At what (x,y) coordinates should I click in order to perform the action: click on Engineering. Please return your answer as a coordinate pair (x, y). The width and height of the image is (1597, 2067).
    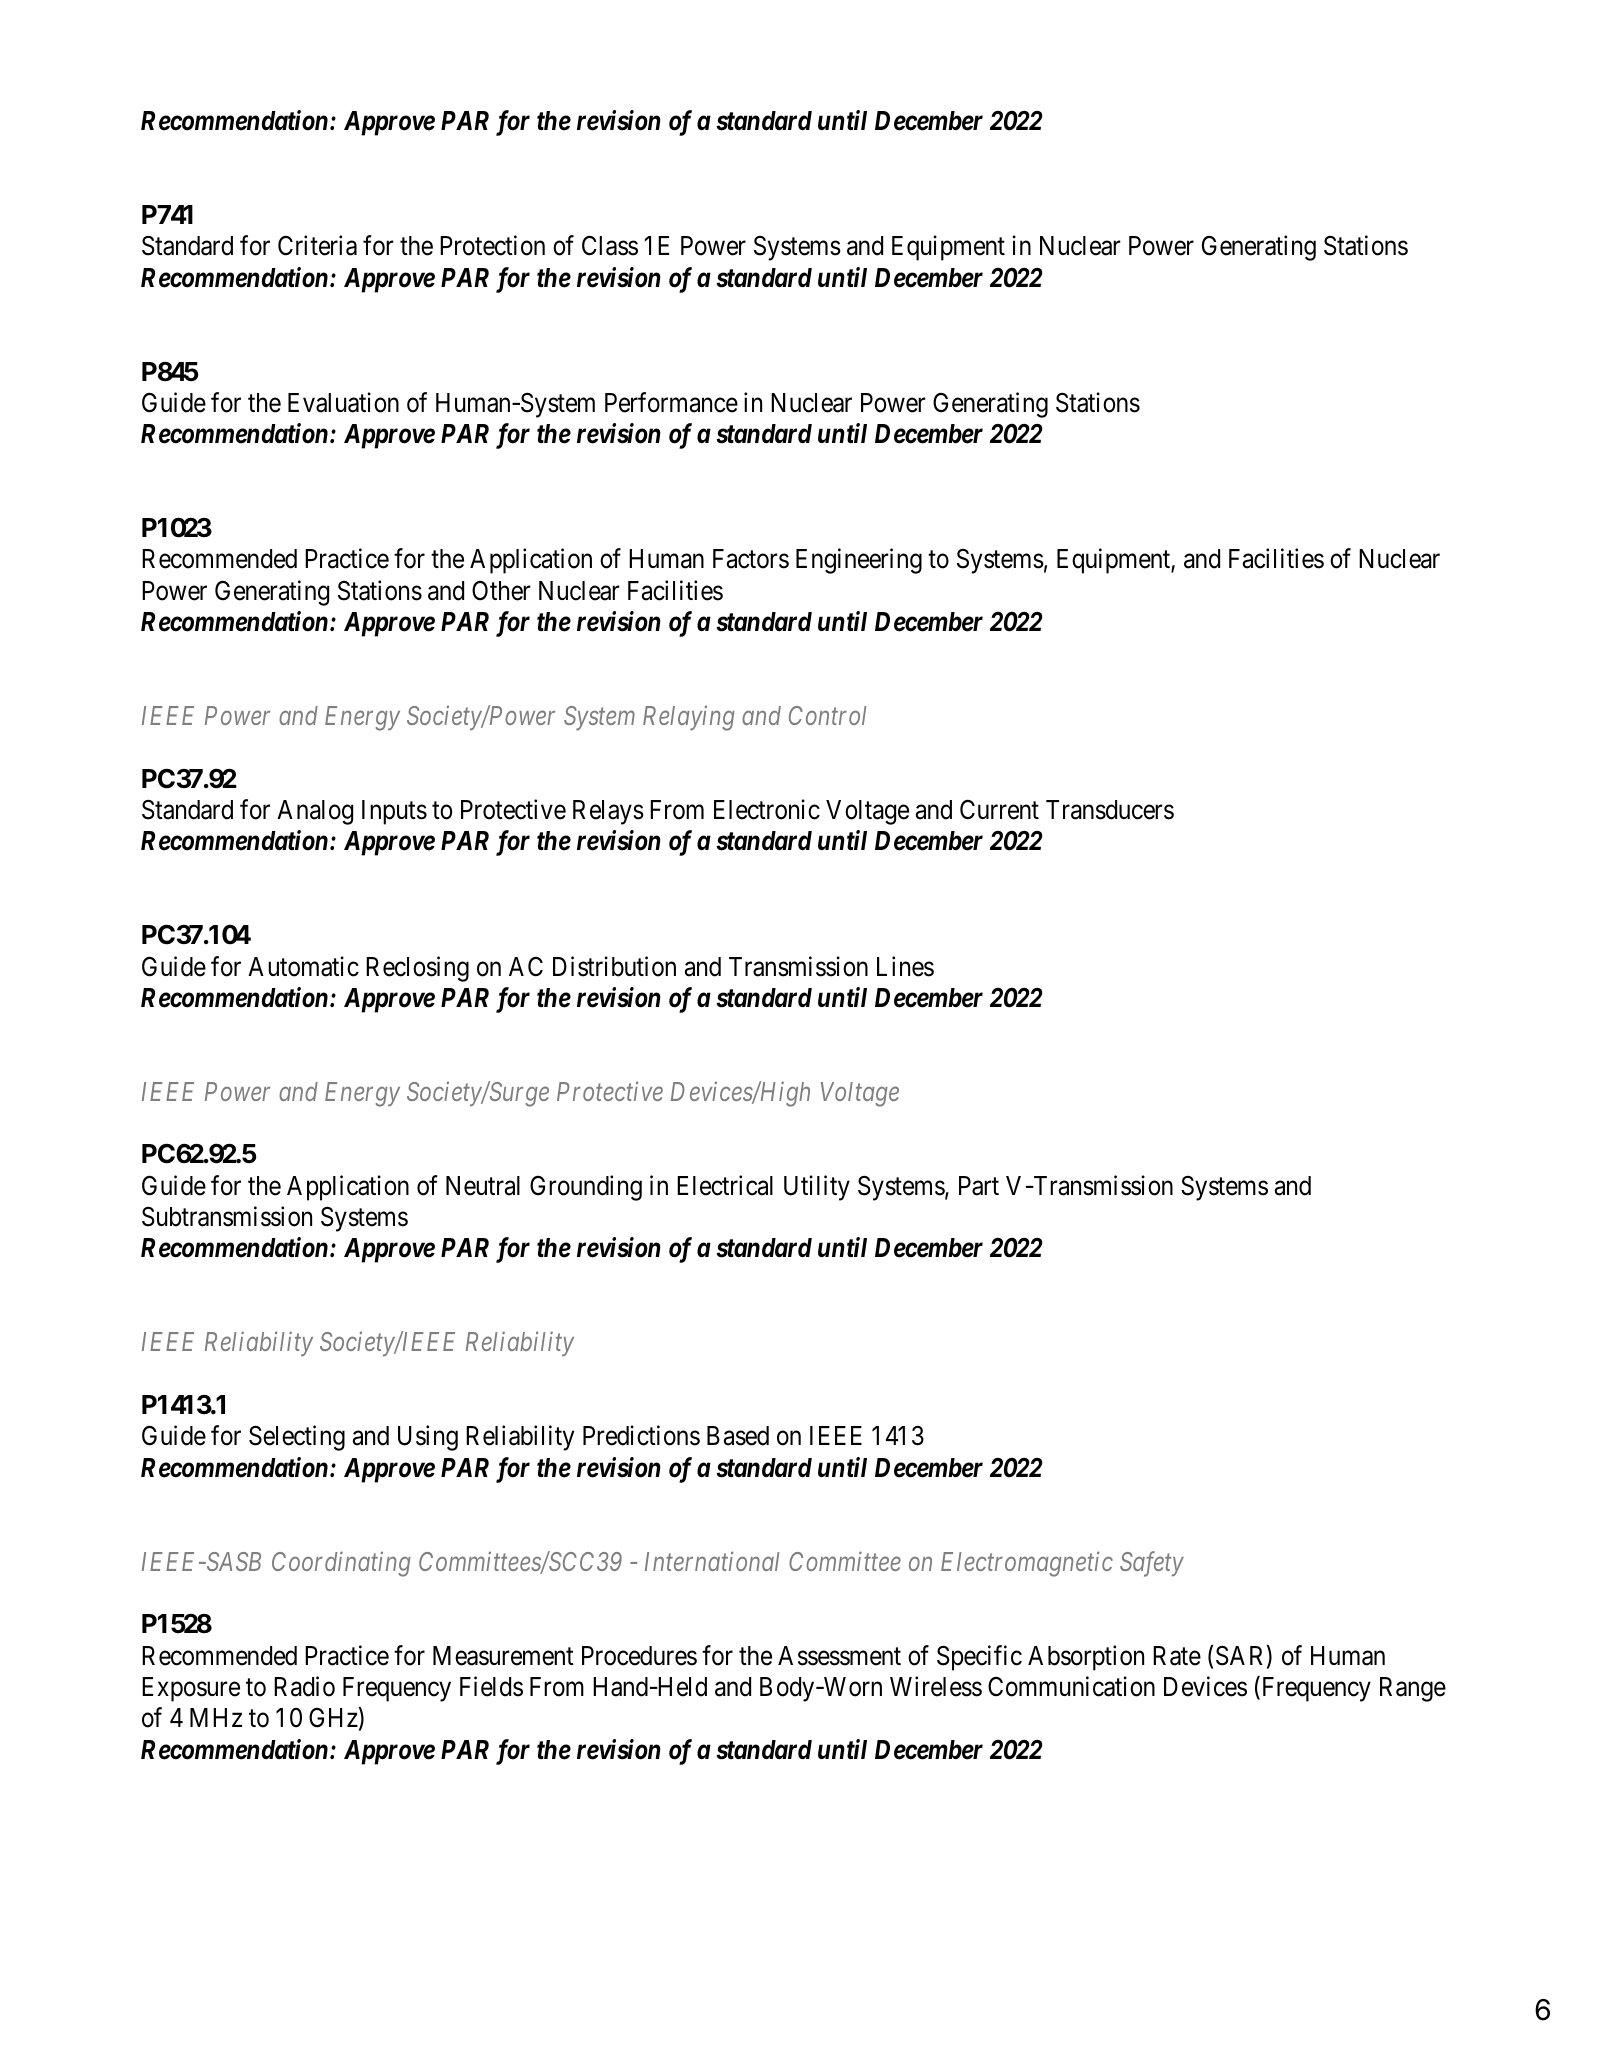
    Looking at the image, I should click on (859, 561).
